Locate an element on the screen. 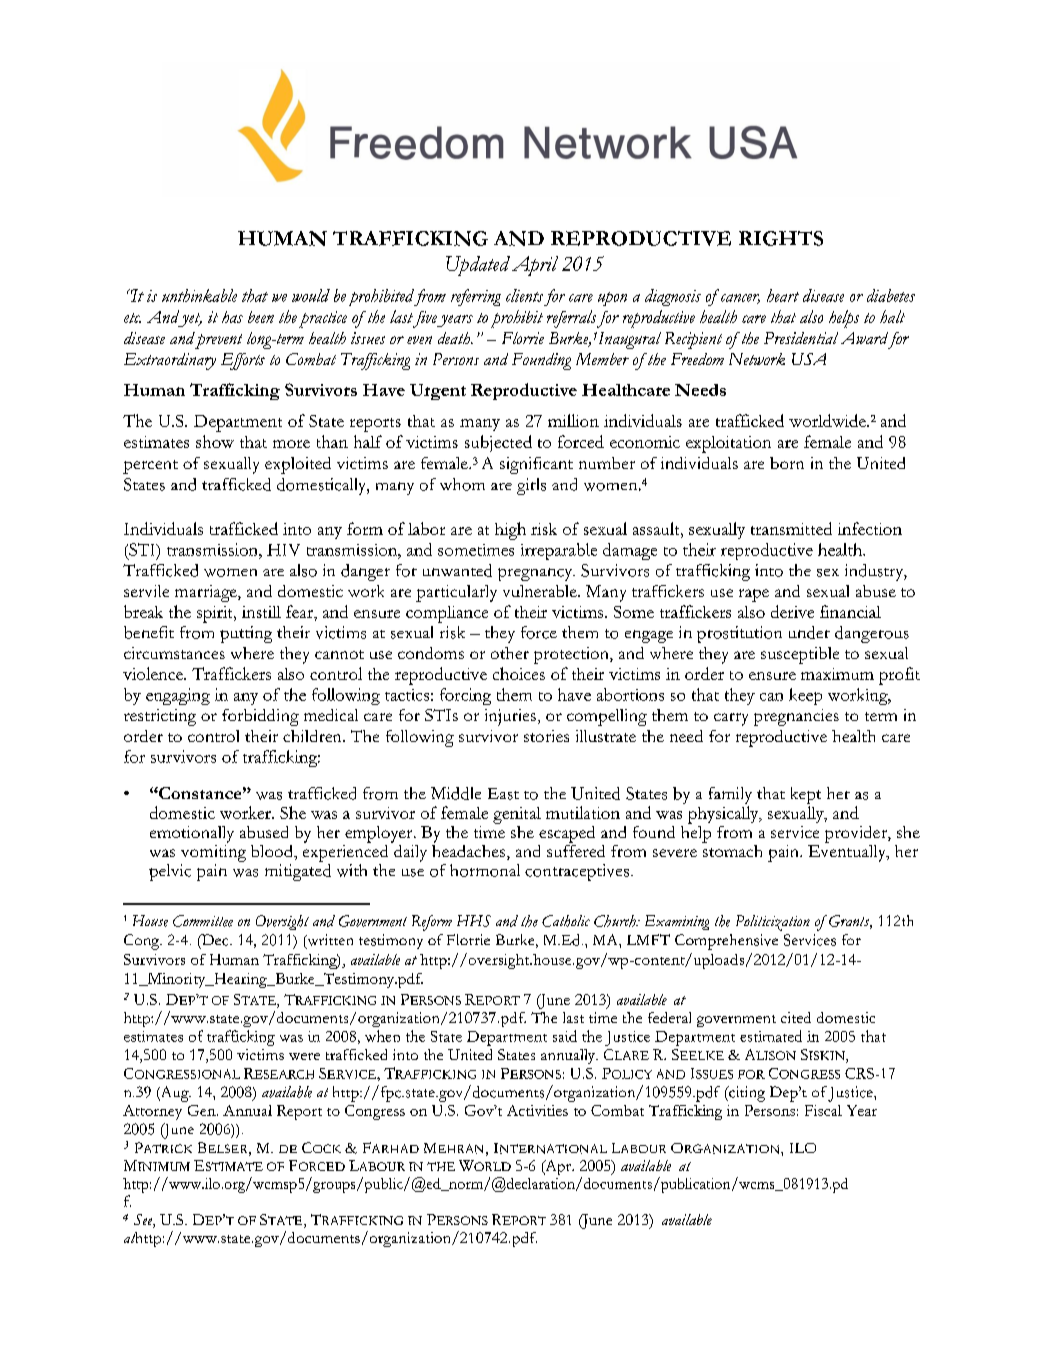  RIGHTS is located at coordinates (781, 238).
